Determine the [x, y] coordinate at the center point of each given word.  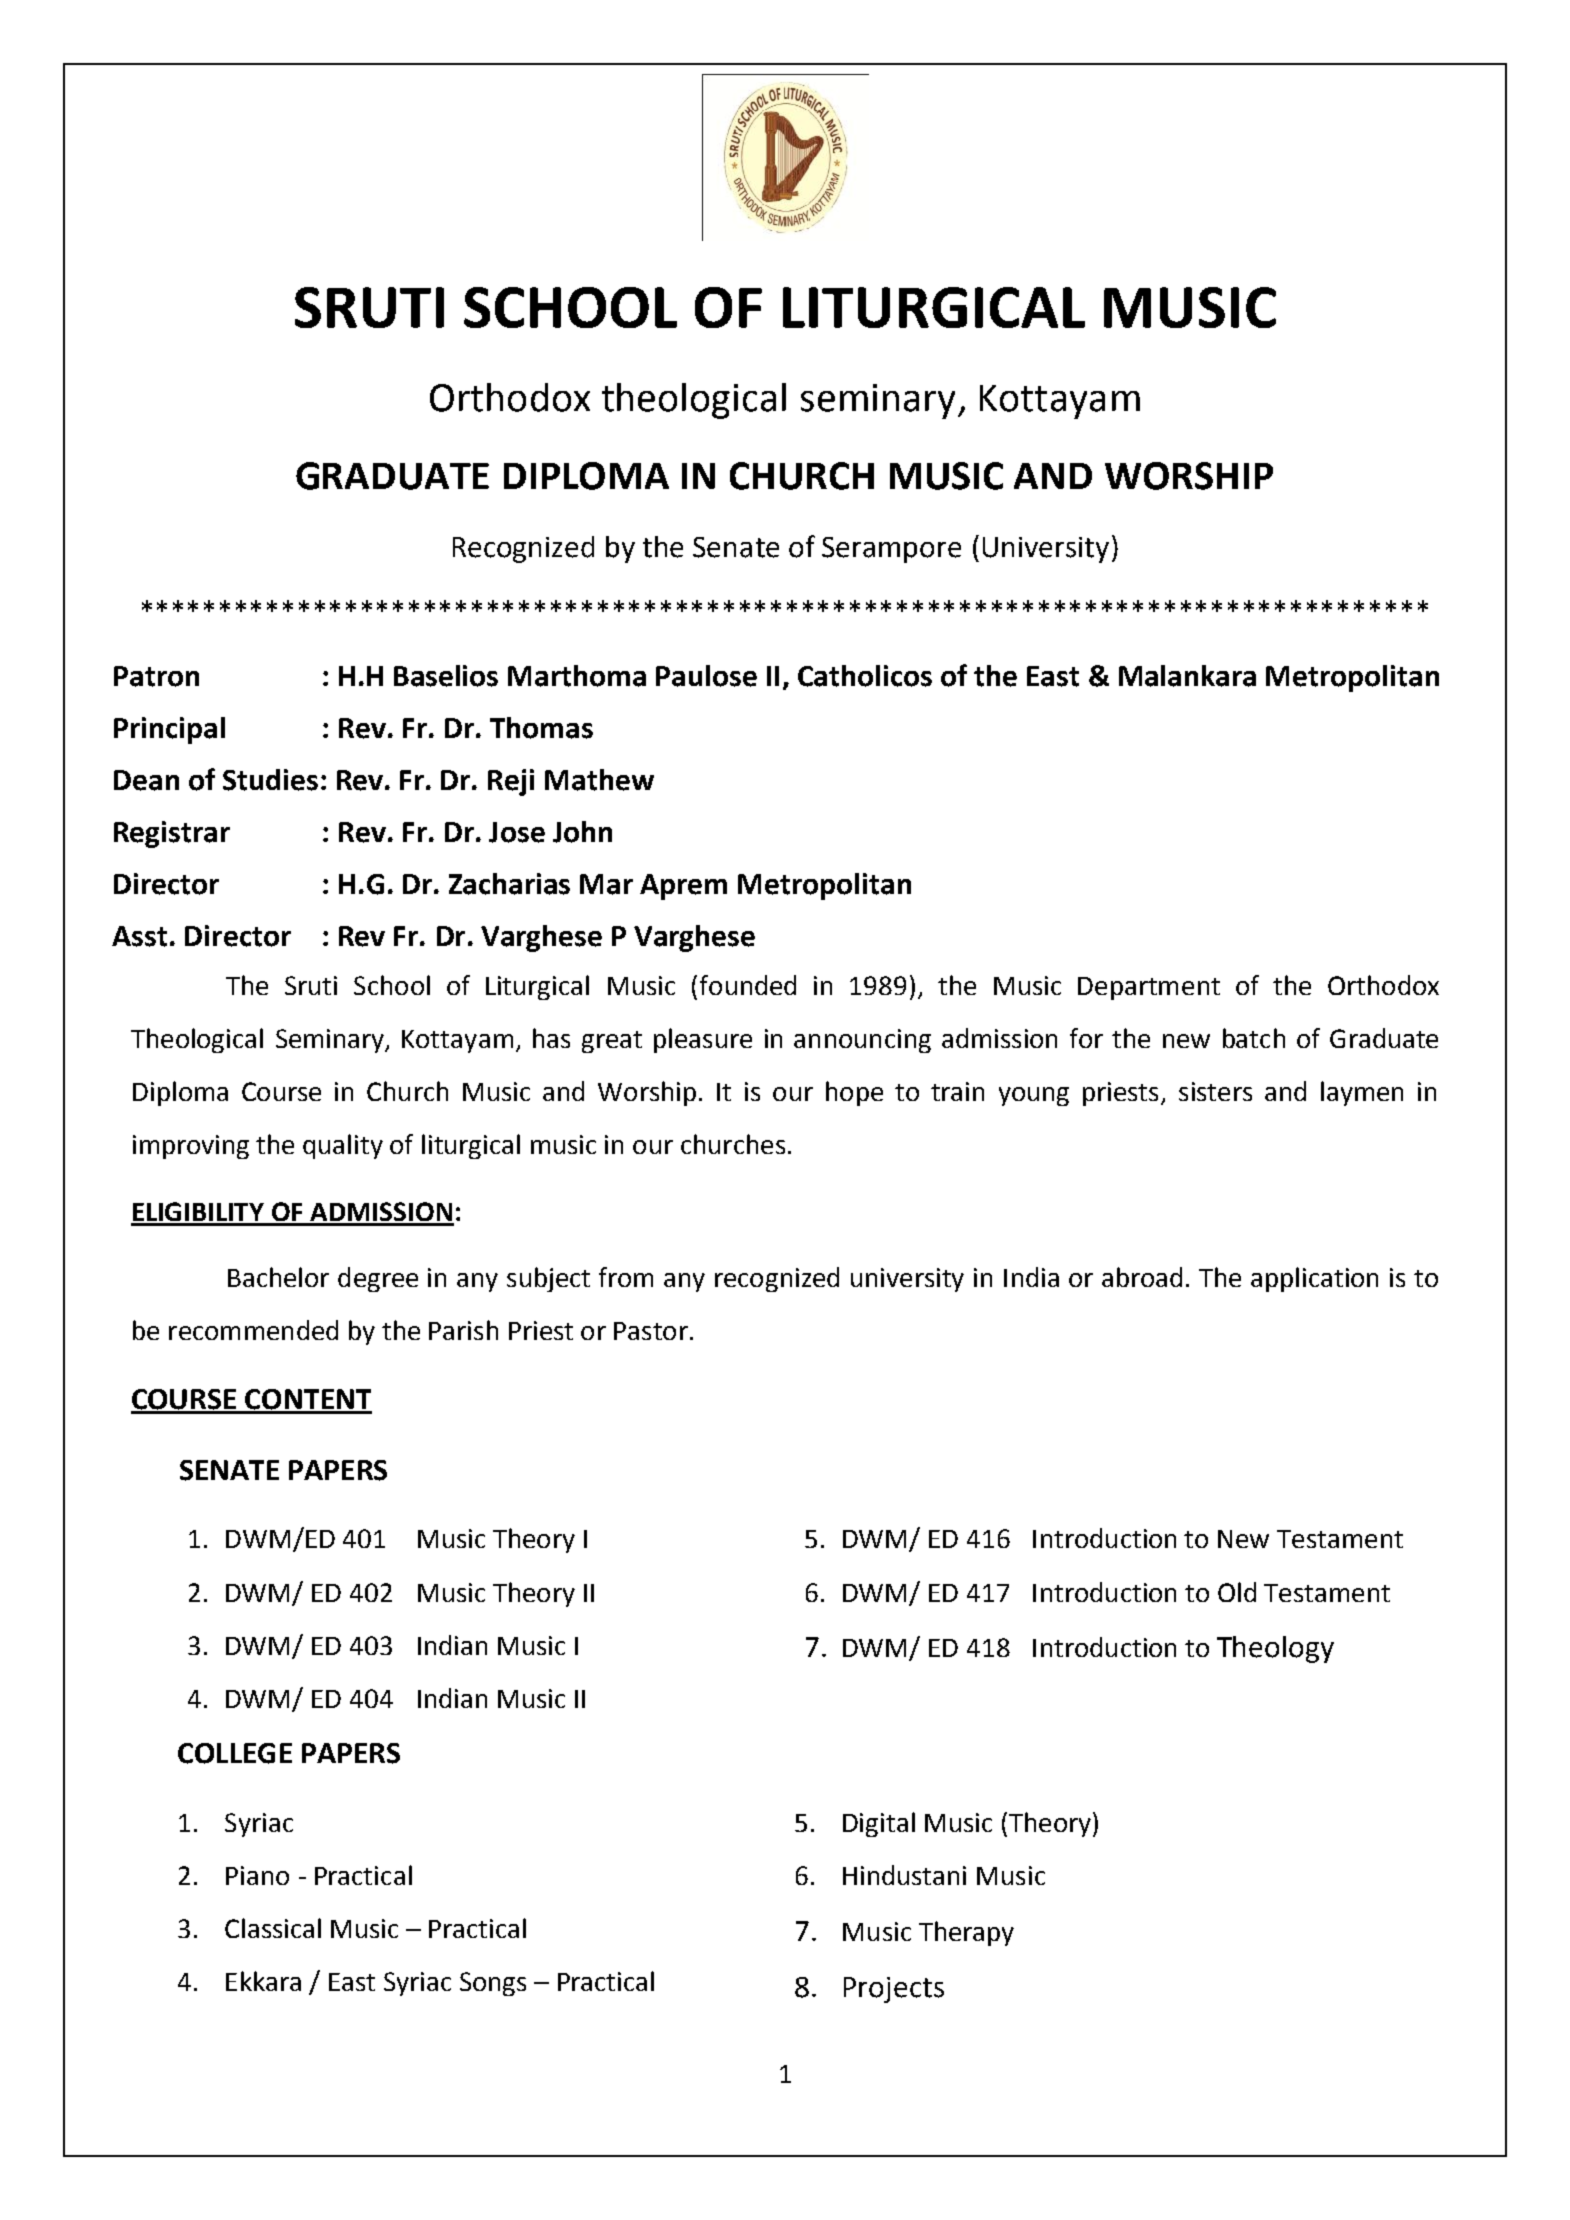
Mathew [599, 780]
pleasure [703, 1040]
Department [1149, 988]
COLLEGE [235, 1753]
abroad [1142, 1277]
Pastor [651, 1331]
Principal [169, 730]
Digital [879, 1824]
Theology [1275, 1649]
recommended [253, 1330]
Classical [273, 1928]
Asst [139, 936]
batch [1254, 1038]
